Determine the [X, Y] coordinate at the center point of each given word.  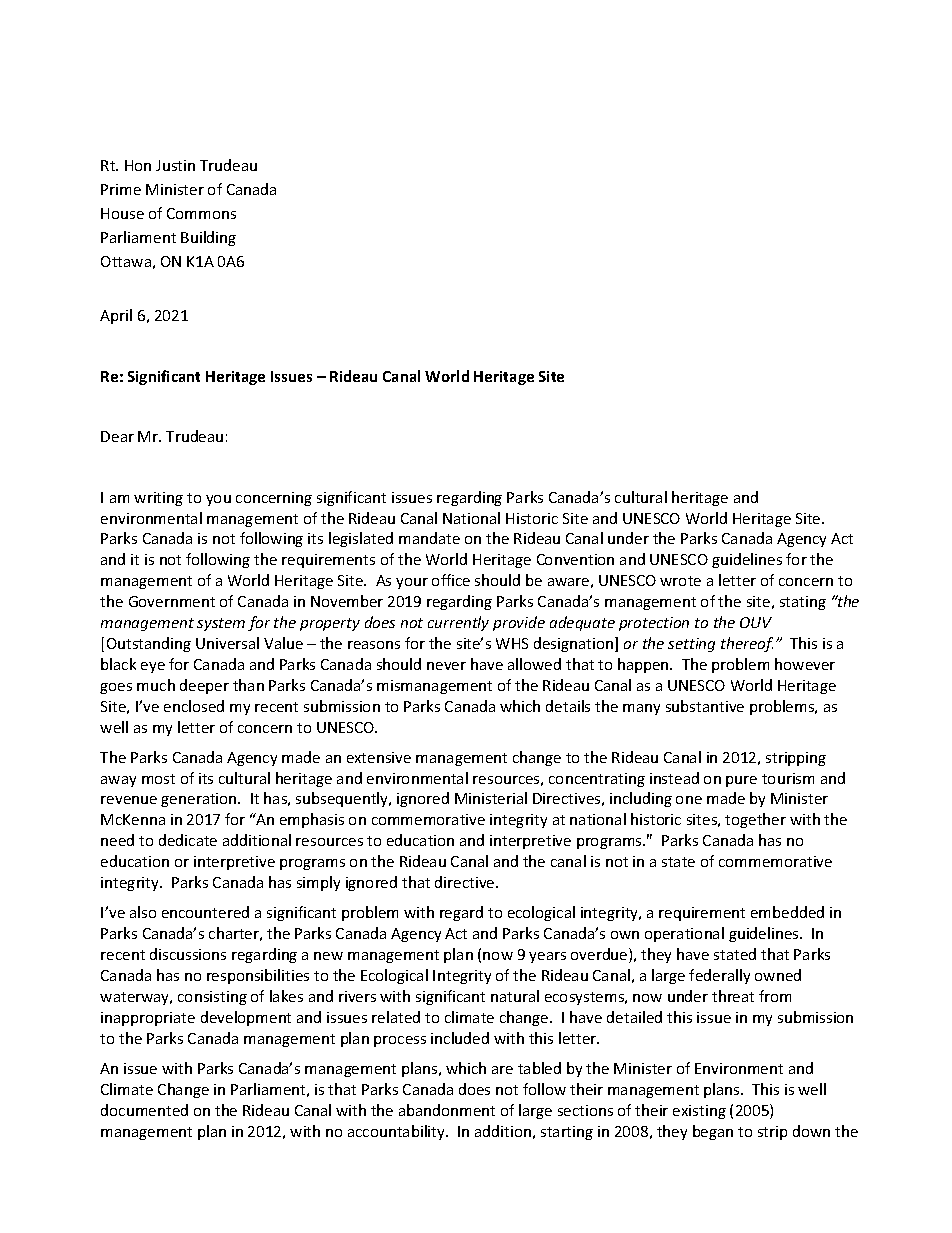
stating [803, 603]
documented [144, 1110]
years [547, 957]
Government [172, 601]
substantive [705, 706]
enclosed [194, 706]
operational [684, 934]
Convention [575, 559]
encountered [205, 912]
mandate [429, 538]
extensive [379, 757]
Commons [201, 213]
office [451, 580]
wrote [680, 581]
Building [208, 238]
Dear [117, 436]
